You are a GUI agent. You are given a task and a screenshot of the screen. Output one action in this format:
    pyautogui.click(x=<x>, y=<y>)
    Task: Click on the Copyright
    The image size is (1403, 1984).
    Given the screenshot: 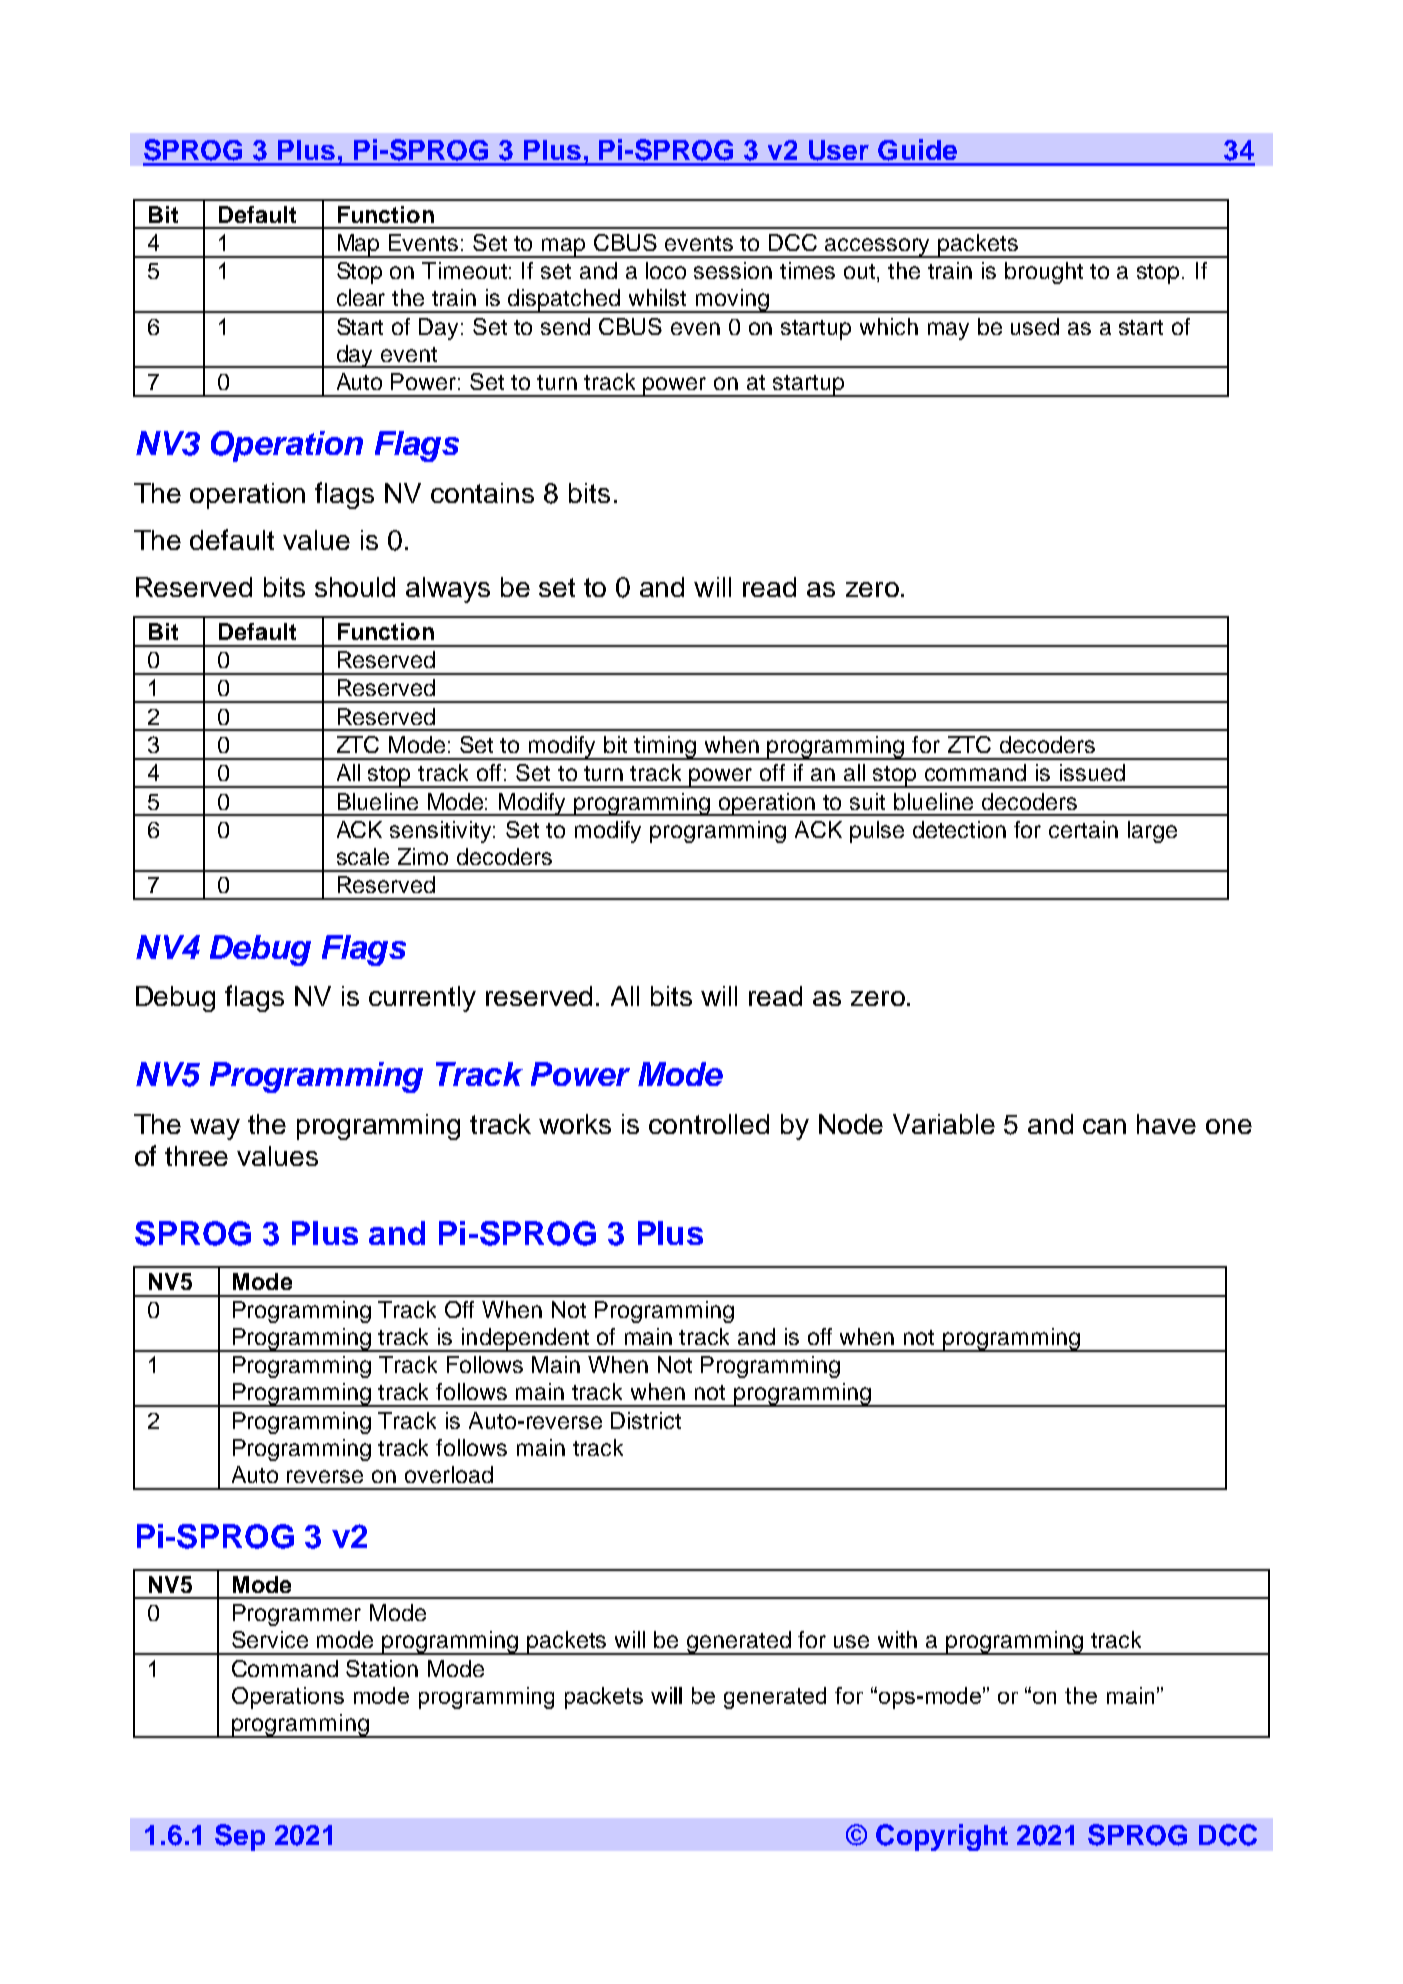 What is the action you would take?
    pyautogui.click(x=942, y=1837)
